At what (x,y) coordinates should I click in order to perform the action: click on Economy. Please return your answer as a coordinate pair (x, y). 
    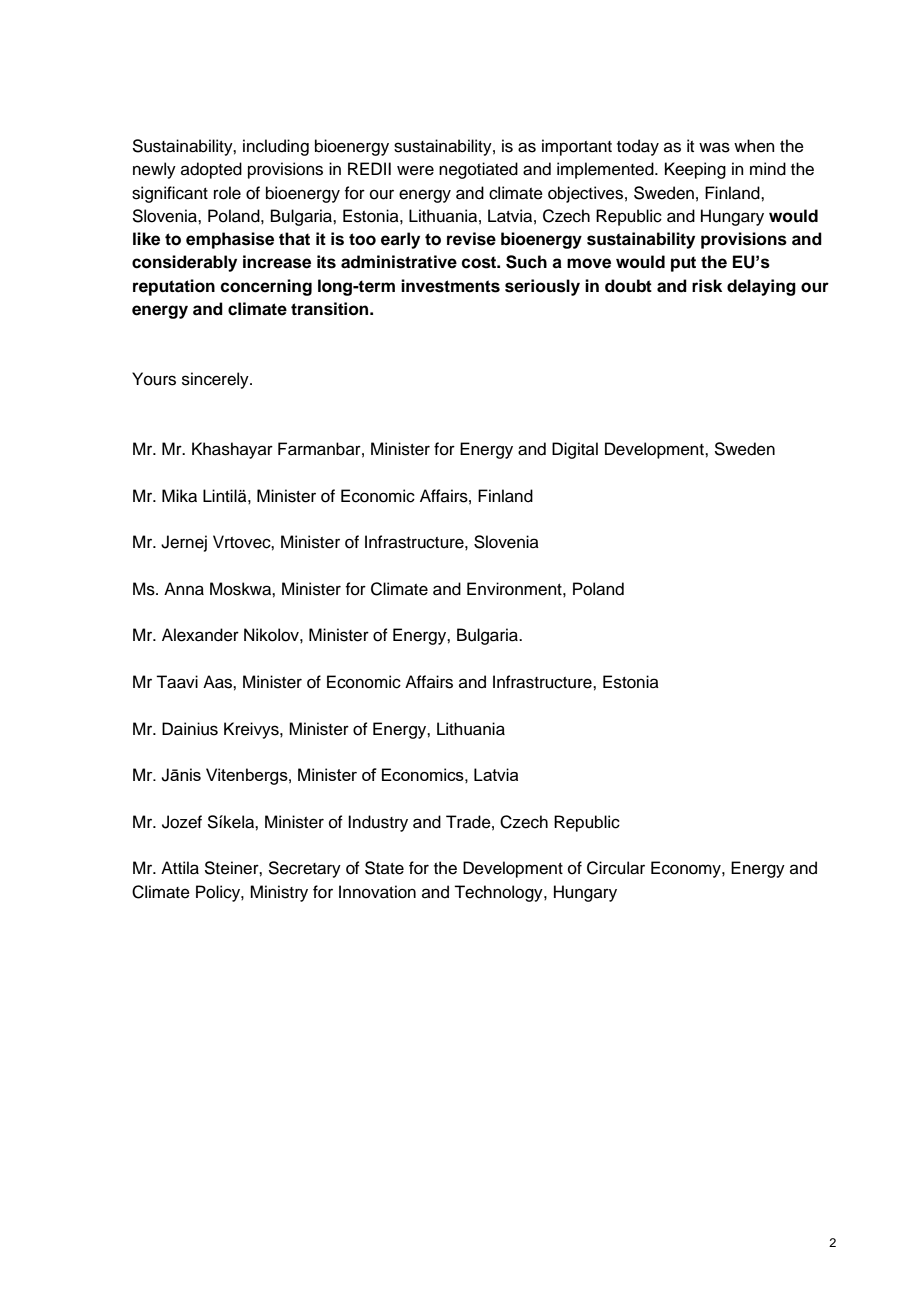
    Looking at the image, I should click on (687, 869).
